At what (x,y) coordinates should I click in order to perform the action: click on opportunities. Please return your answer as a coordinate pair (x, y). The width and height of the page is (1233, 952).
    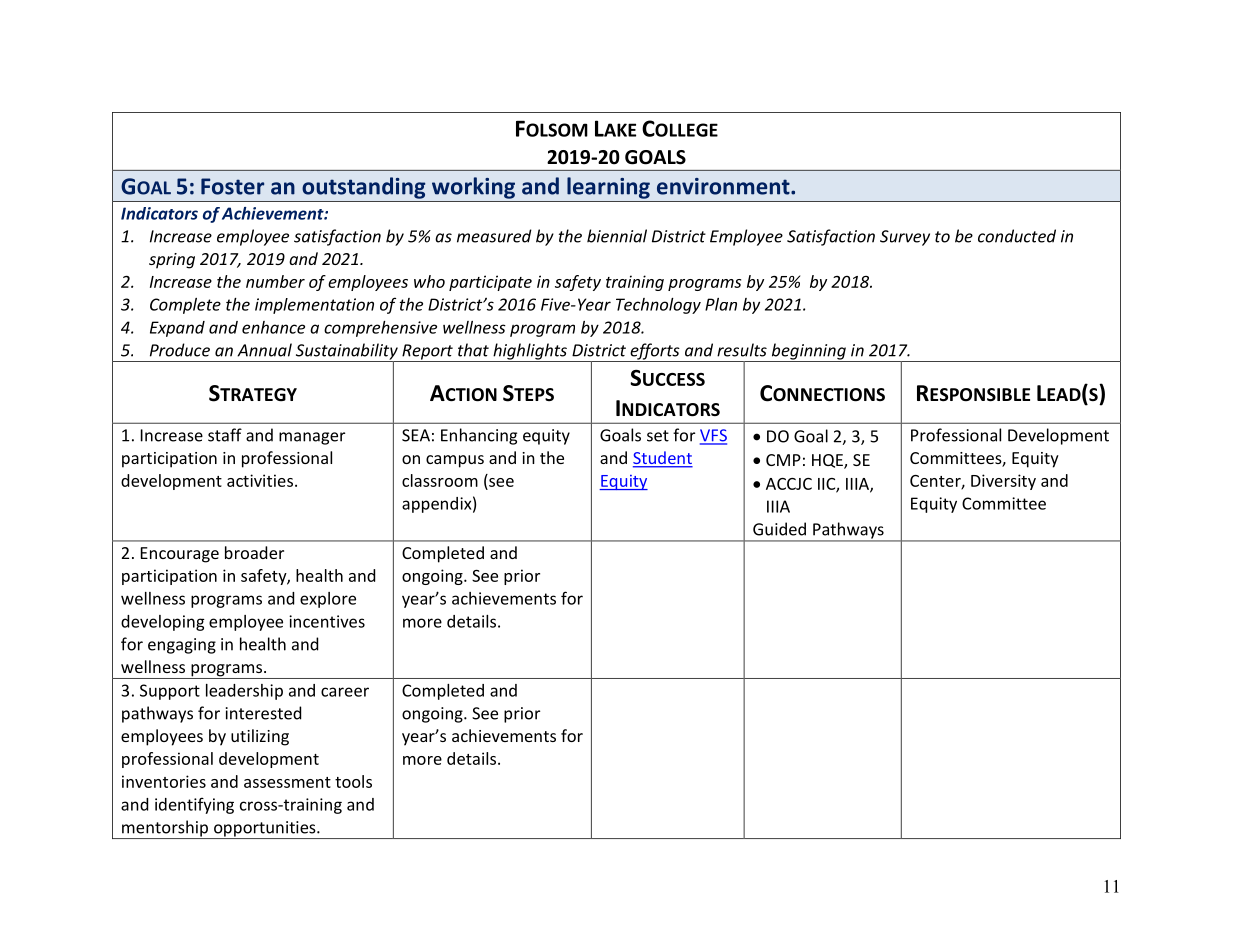
    Looking at the image, I should click on (265, 830).
